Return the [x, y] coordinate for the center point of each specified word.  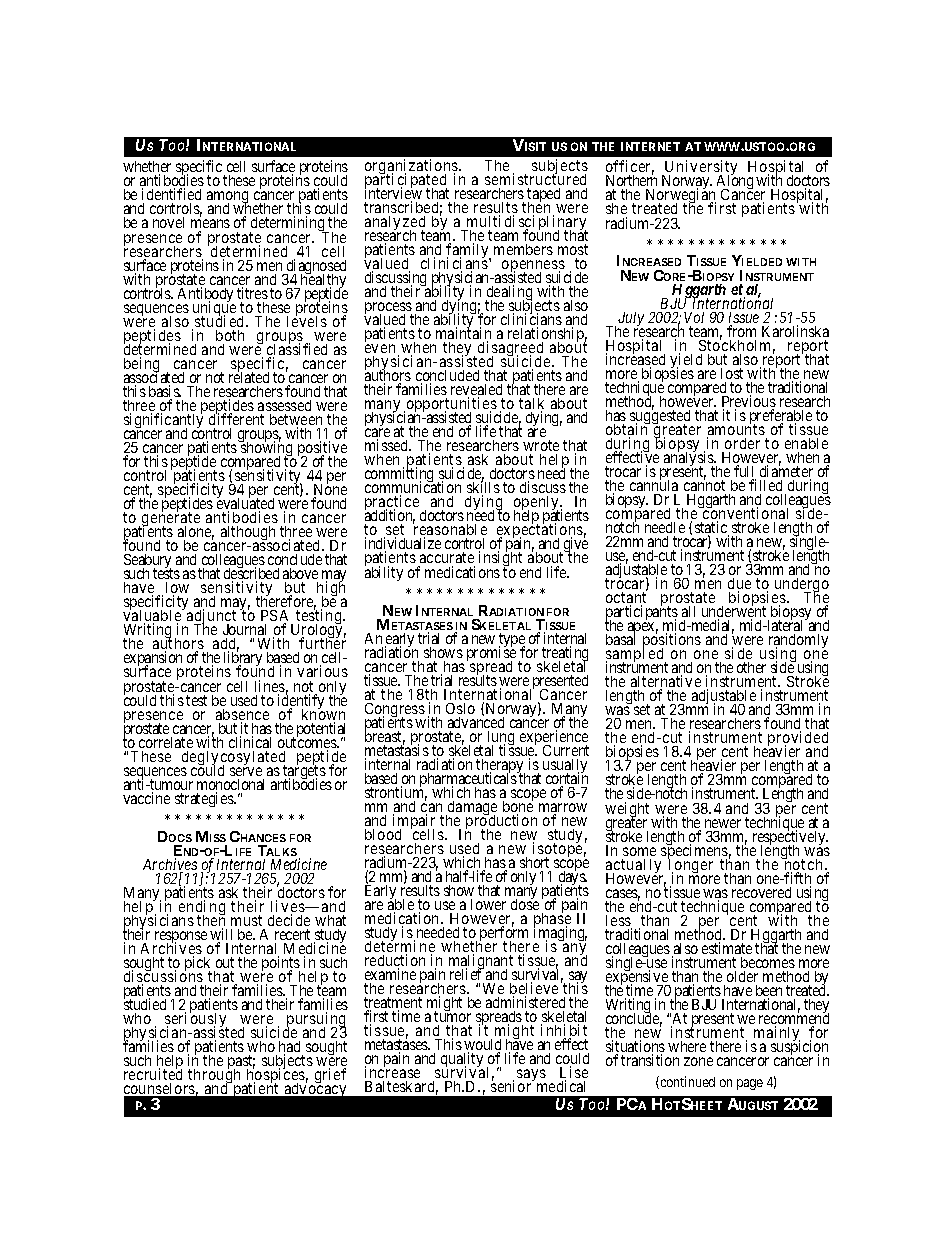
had [289, 1048]
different [236, 418]
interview [393, 194]
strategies [205, 799]
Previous [749, 402]
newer [723, 823]
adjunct [211, 618]
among [229, 199]
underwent [734, 612]
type [512, 641]
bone [518, 807]
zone [698, 1061]
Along [735, 183]
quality [461, 1061]
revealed [476, 391]
